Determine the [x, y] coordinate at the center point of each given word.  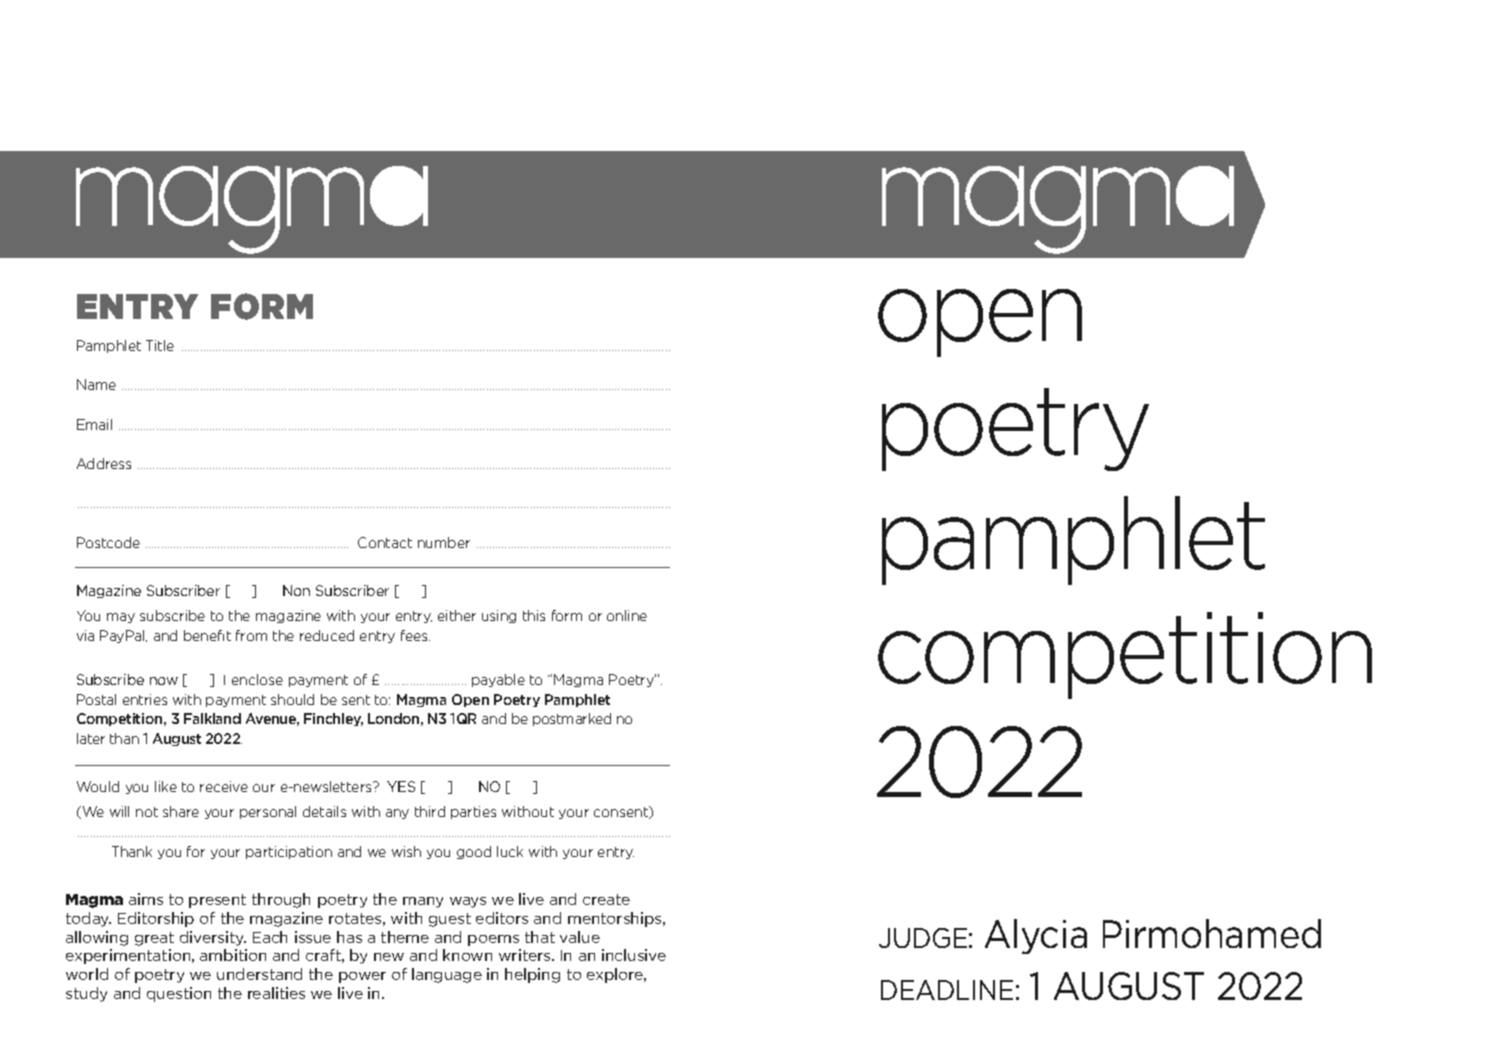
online [627, 615]
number [444, 542]
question [179, 994]
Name [96, 384]
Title [160, 345]
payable [498, 680]
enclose [257, 679]
